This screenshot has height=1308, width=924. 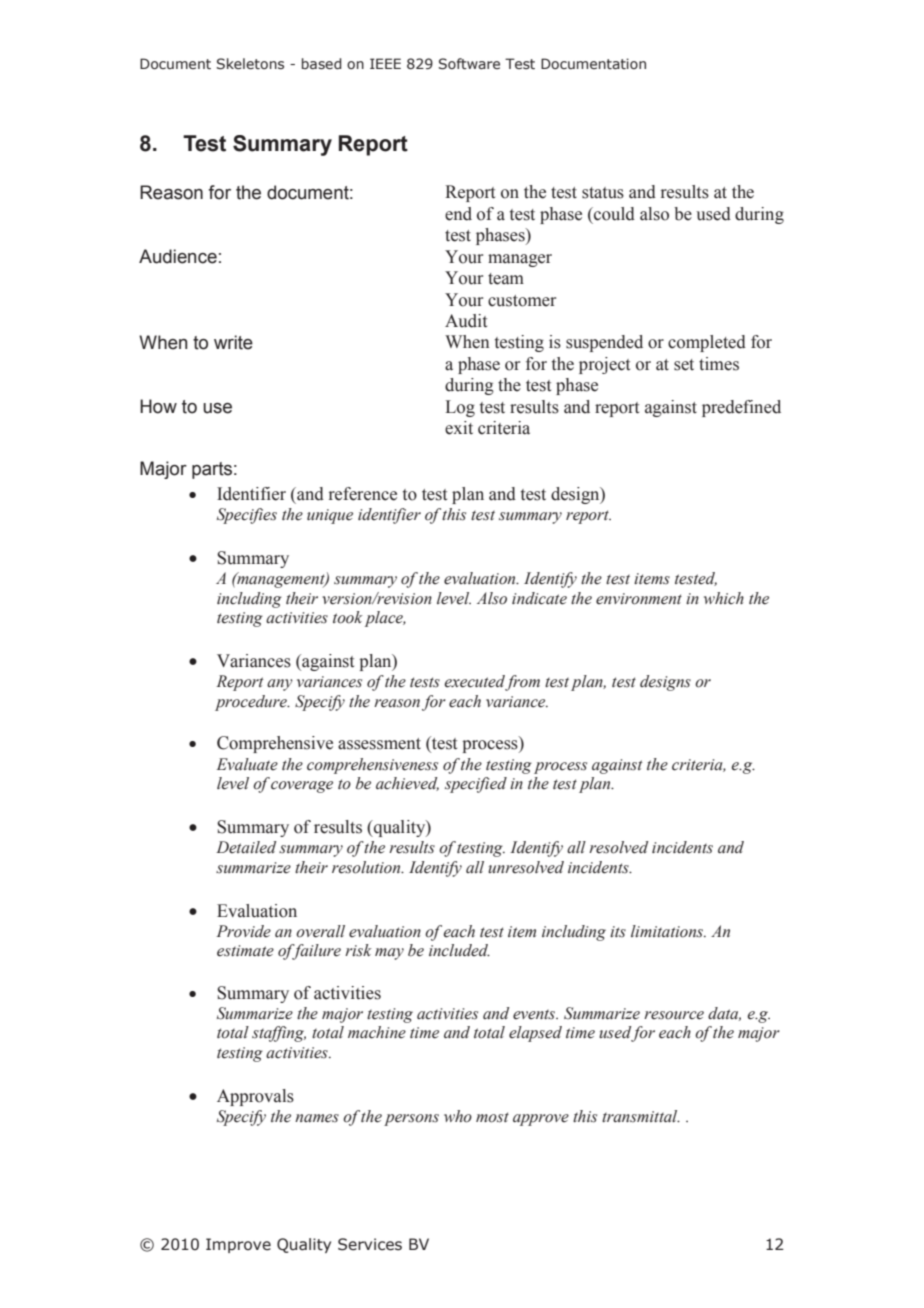 I want to click on environment, so click(x=639, y=599).
